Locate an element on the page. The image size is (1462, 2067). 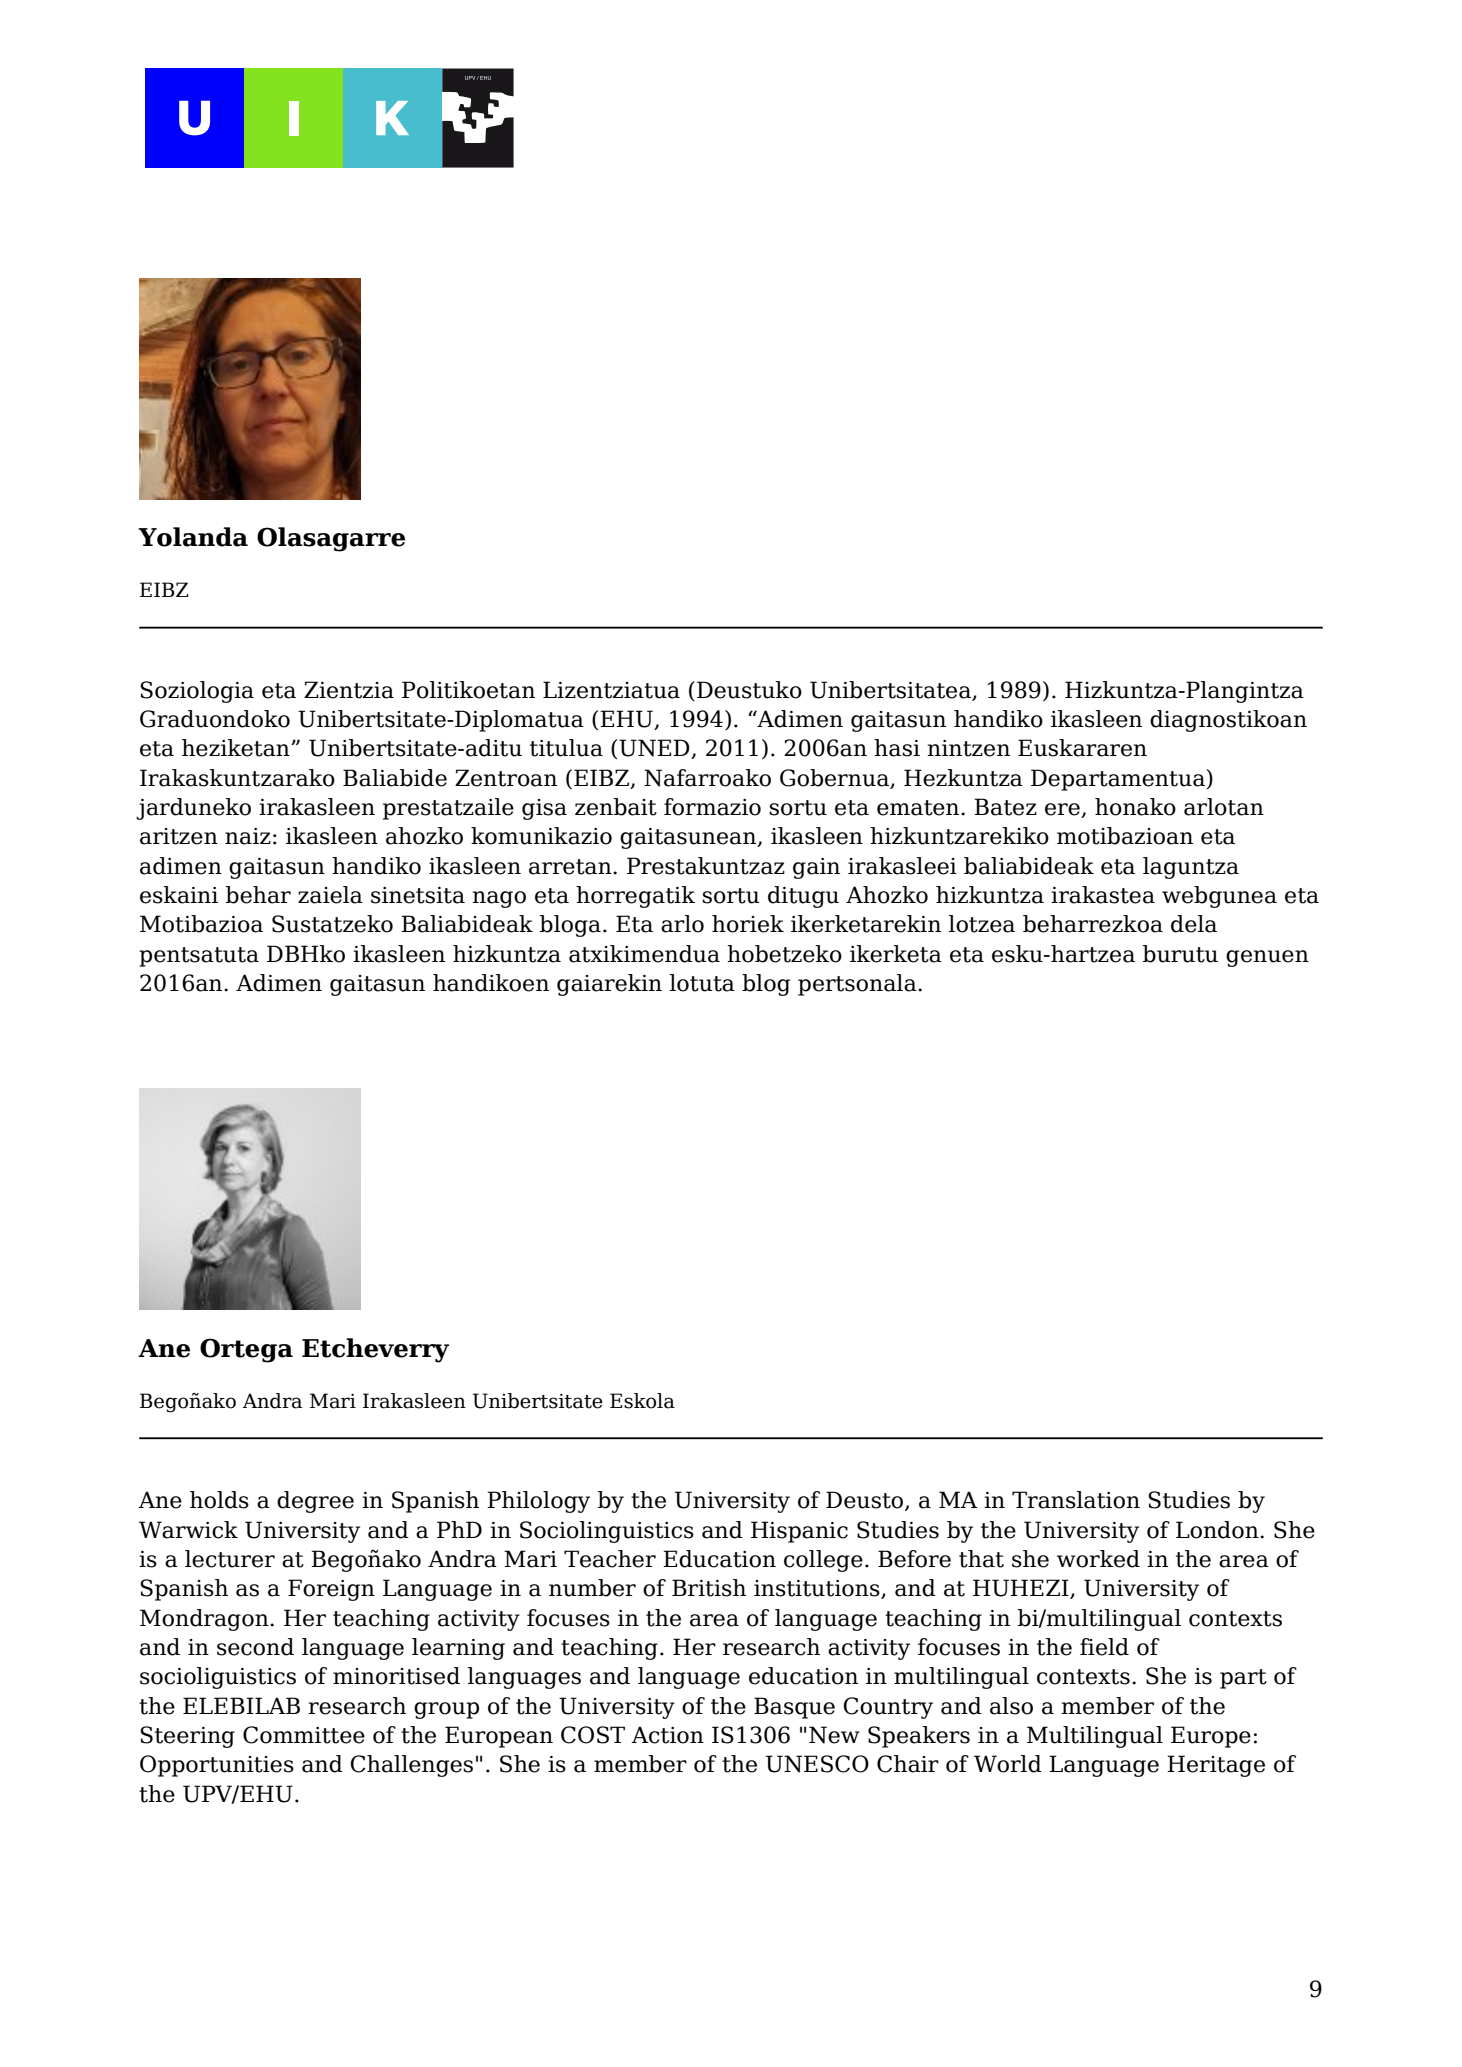
nago is located at coordinates (499, 899).
